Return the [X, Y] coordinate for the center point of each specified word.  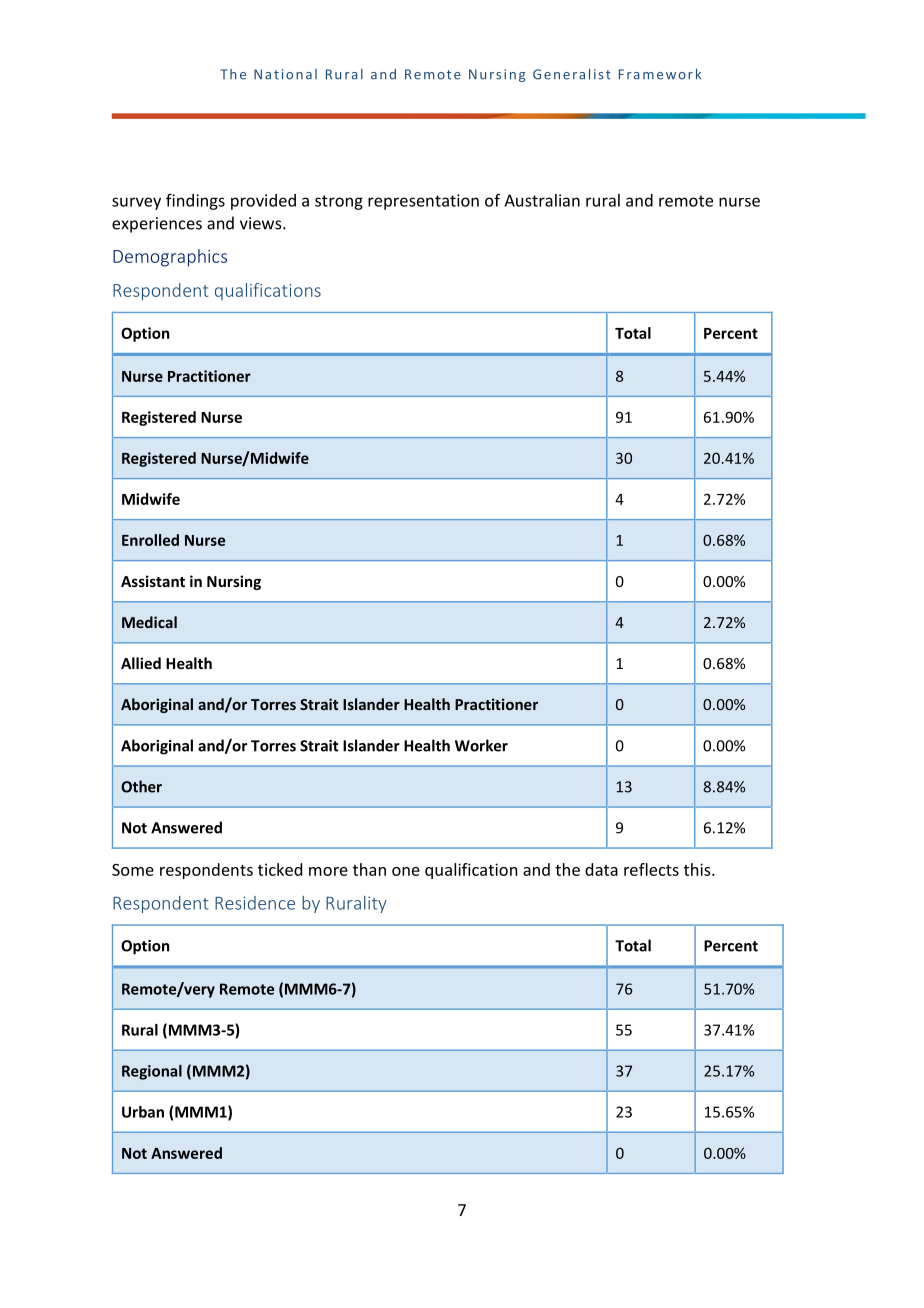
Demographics [170, 258]
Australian [542, 200]
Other [141, 786]
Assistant [153, 581]
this [698, 869]
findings [195, 201]
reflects [651, 869]
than [369, 869]
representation [423, 202]
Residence [255, 903]
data [601, 869]
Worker [481, 745]
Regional [152, 1072]
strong [339, 202]
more [328, 871]
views [262, 223]
